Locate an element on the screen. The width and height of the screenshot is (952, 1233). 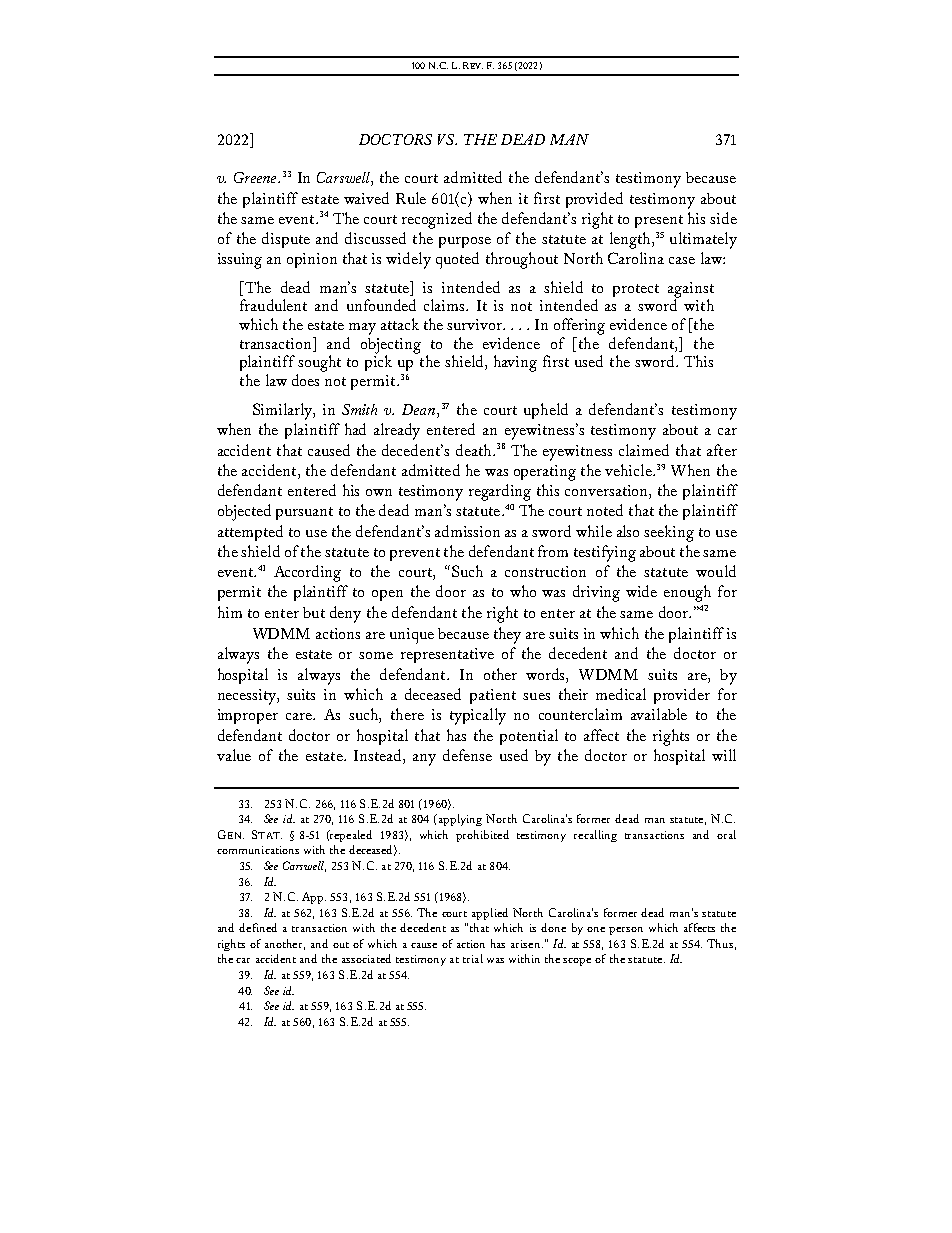
Greene is located at coordinates (256, 177).
